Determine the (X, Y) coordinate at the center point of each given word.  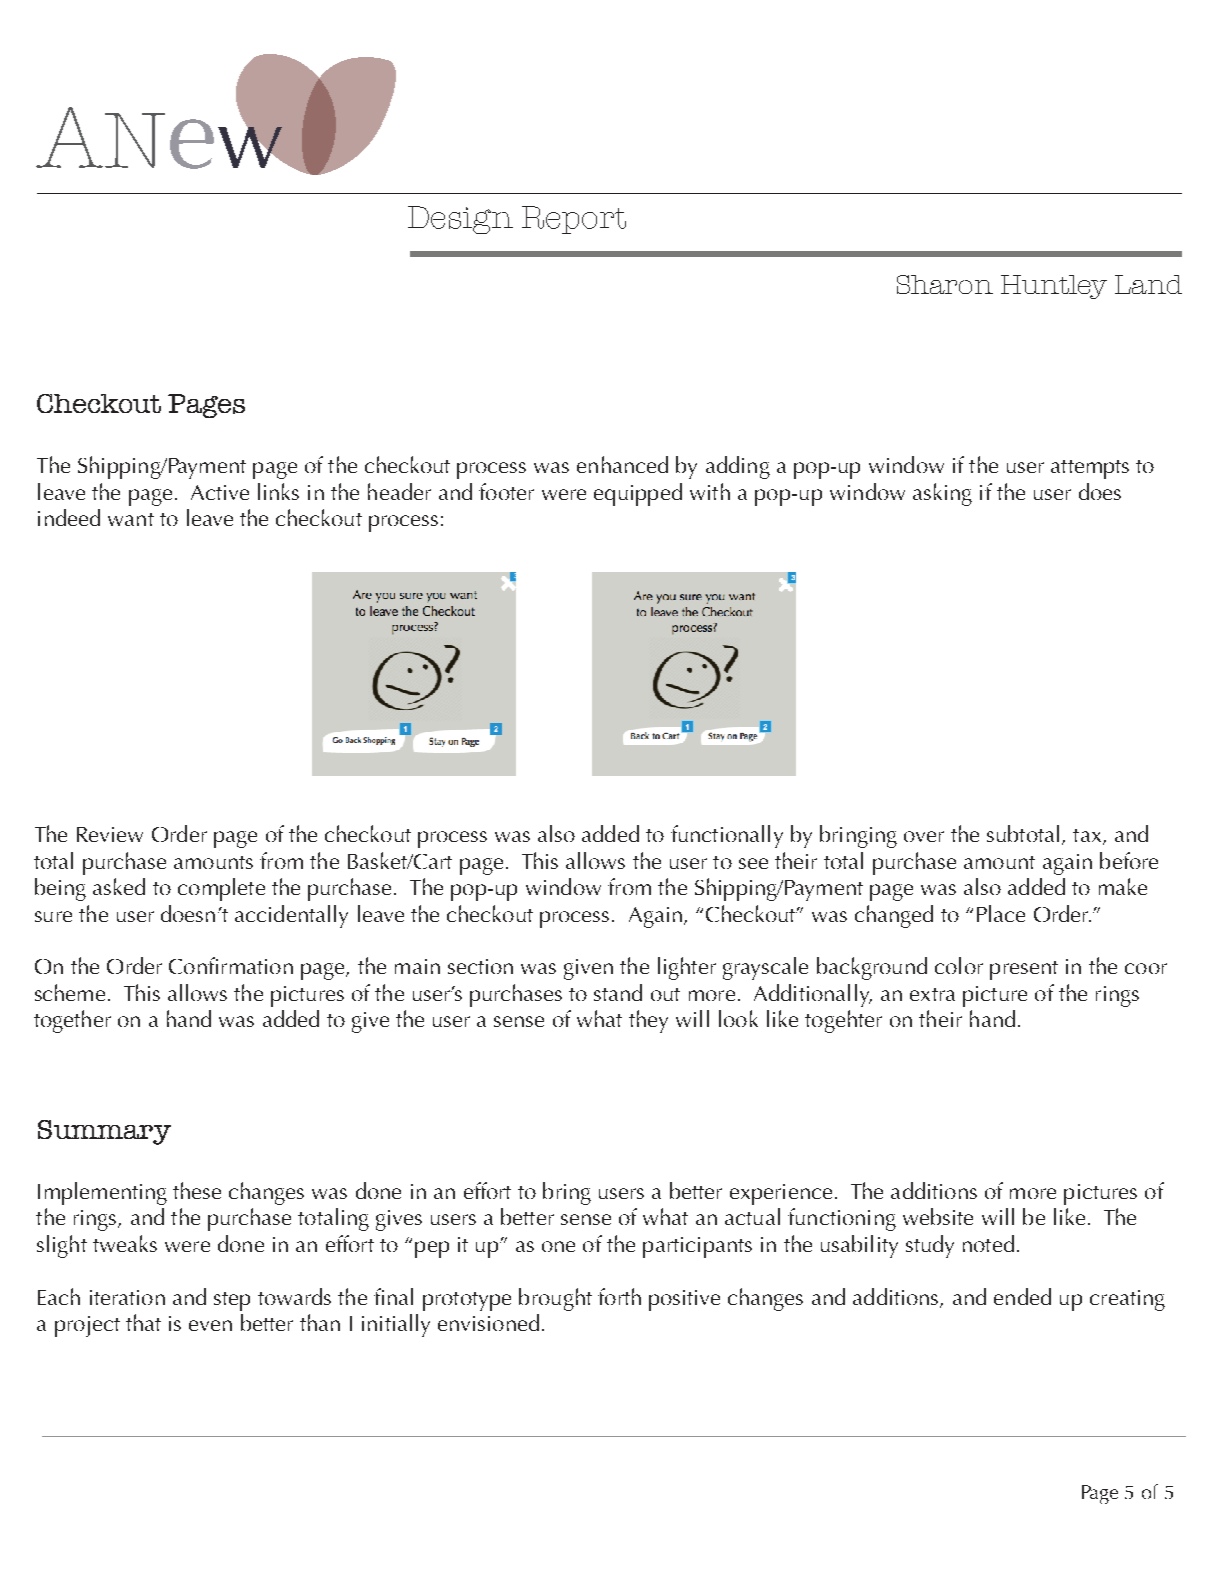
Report (574, 220)
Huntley (1054, 287)
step (232, 1301)
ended (1022, 1296)
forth (619, 1296)
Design (460, 220)
